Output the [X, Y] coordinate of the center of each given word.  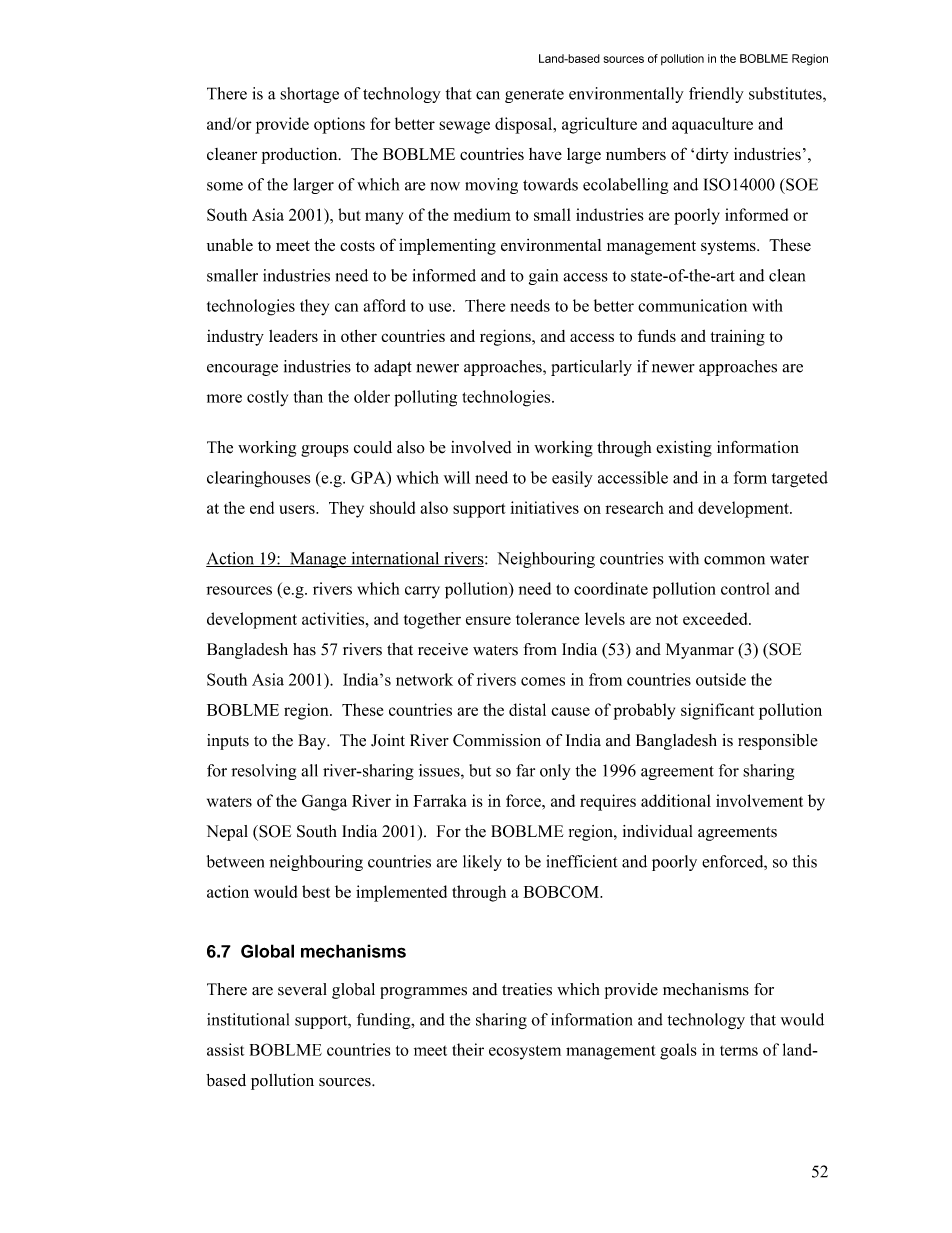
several [302, 989]
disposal [525, 125]
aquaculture [712, 125]
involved [481, 447]
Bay [313, 742]
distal [527, 709]
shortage [309, 95]
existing [684, 449]
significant [717, 711]
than [308, 396]
